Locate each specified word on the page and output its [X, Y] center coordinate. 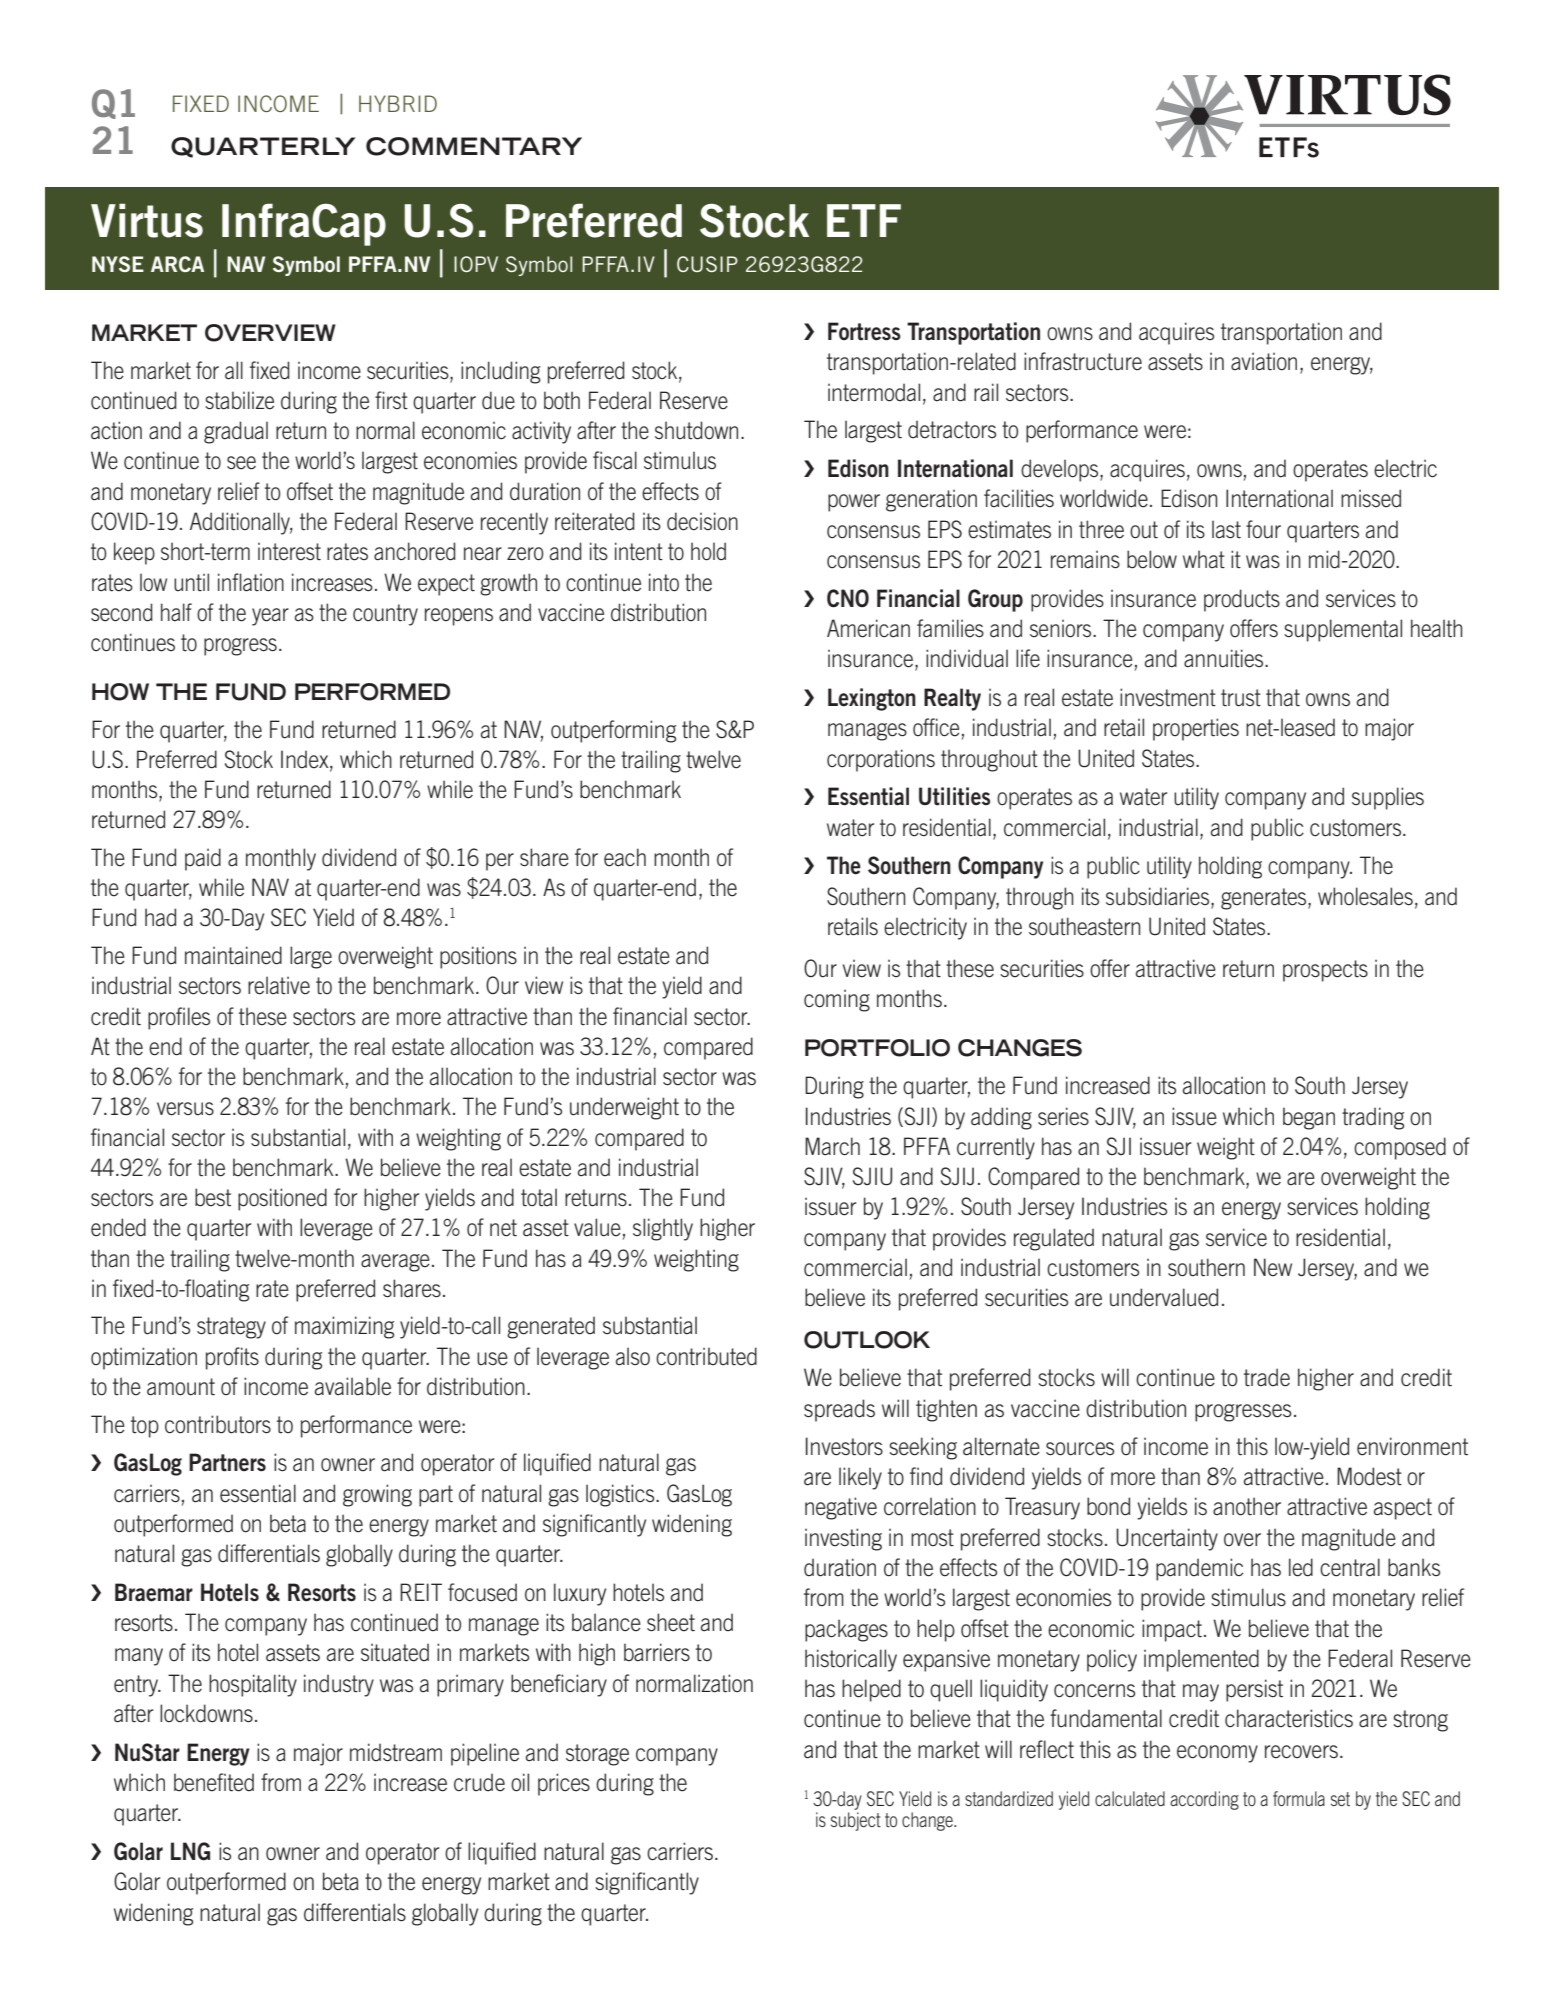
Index [306, 760]
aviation [1264, 361]
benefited [214, 1782]
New [1273, 1267]
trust [1241, 698]
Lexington [872, 699]
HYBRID [398, 103]
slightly [663, 1229]
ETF [864, 220]
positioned [282, 1199]
